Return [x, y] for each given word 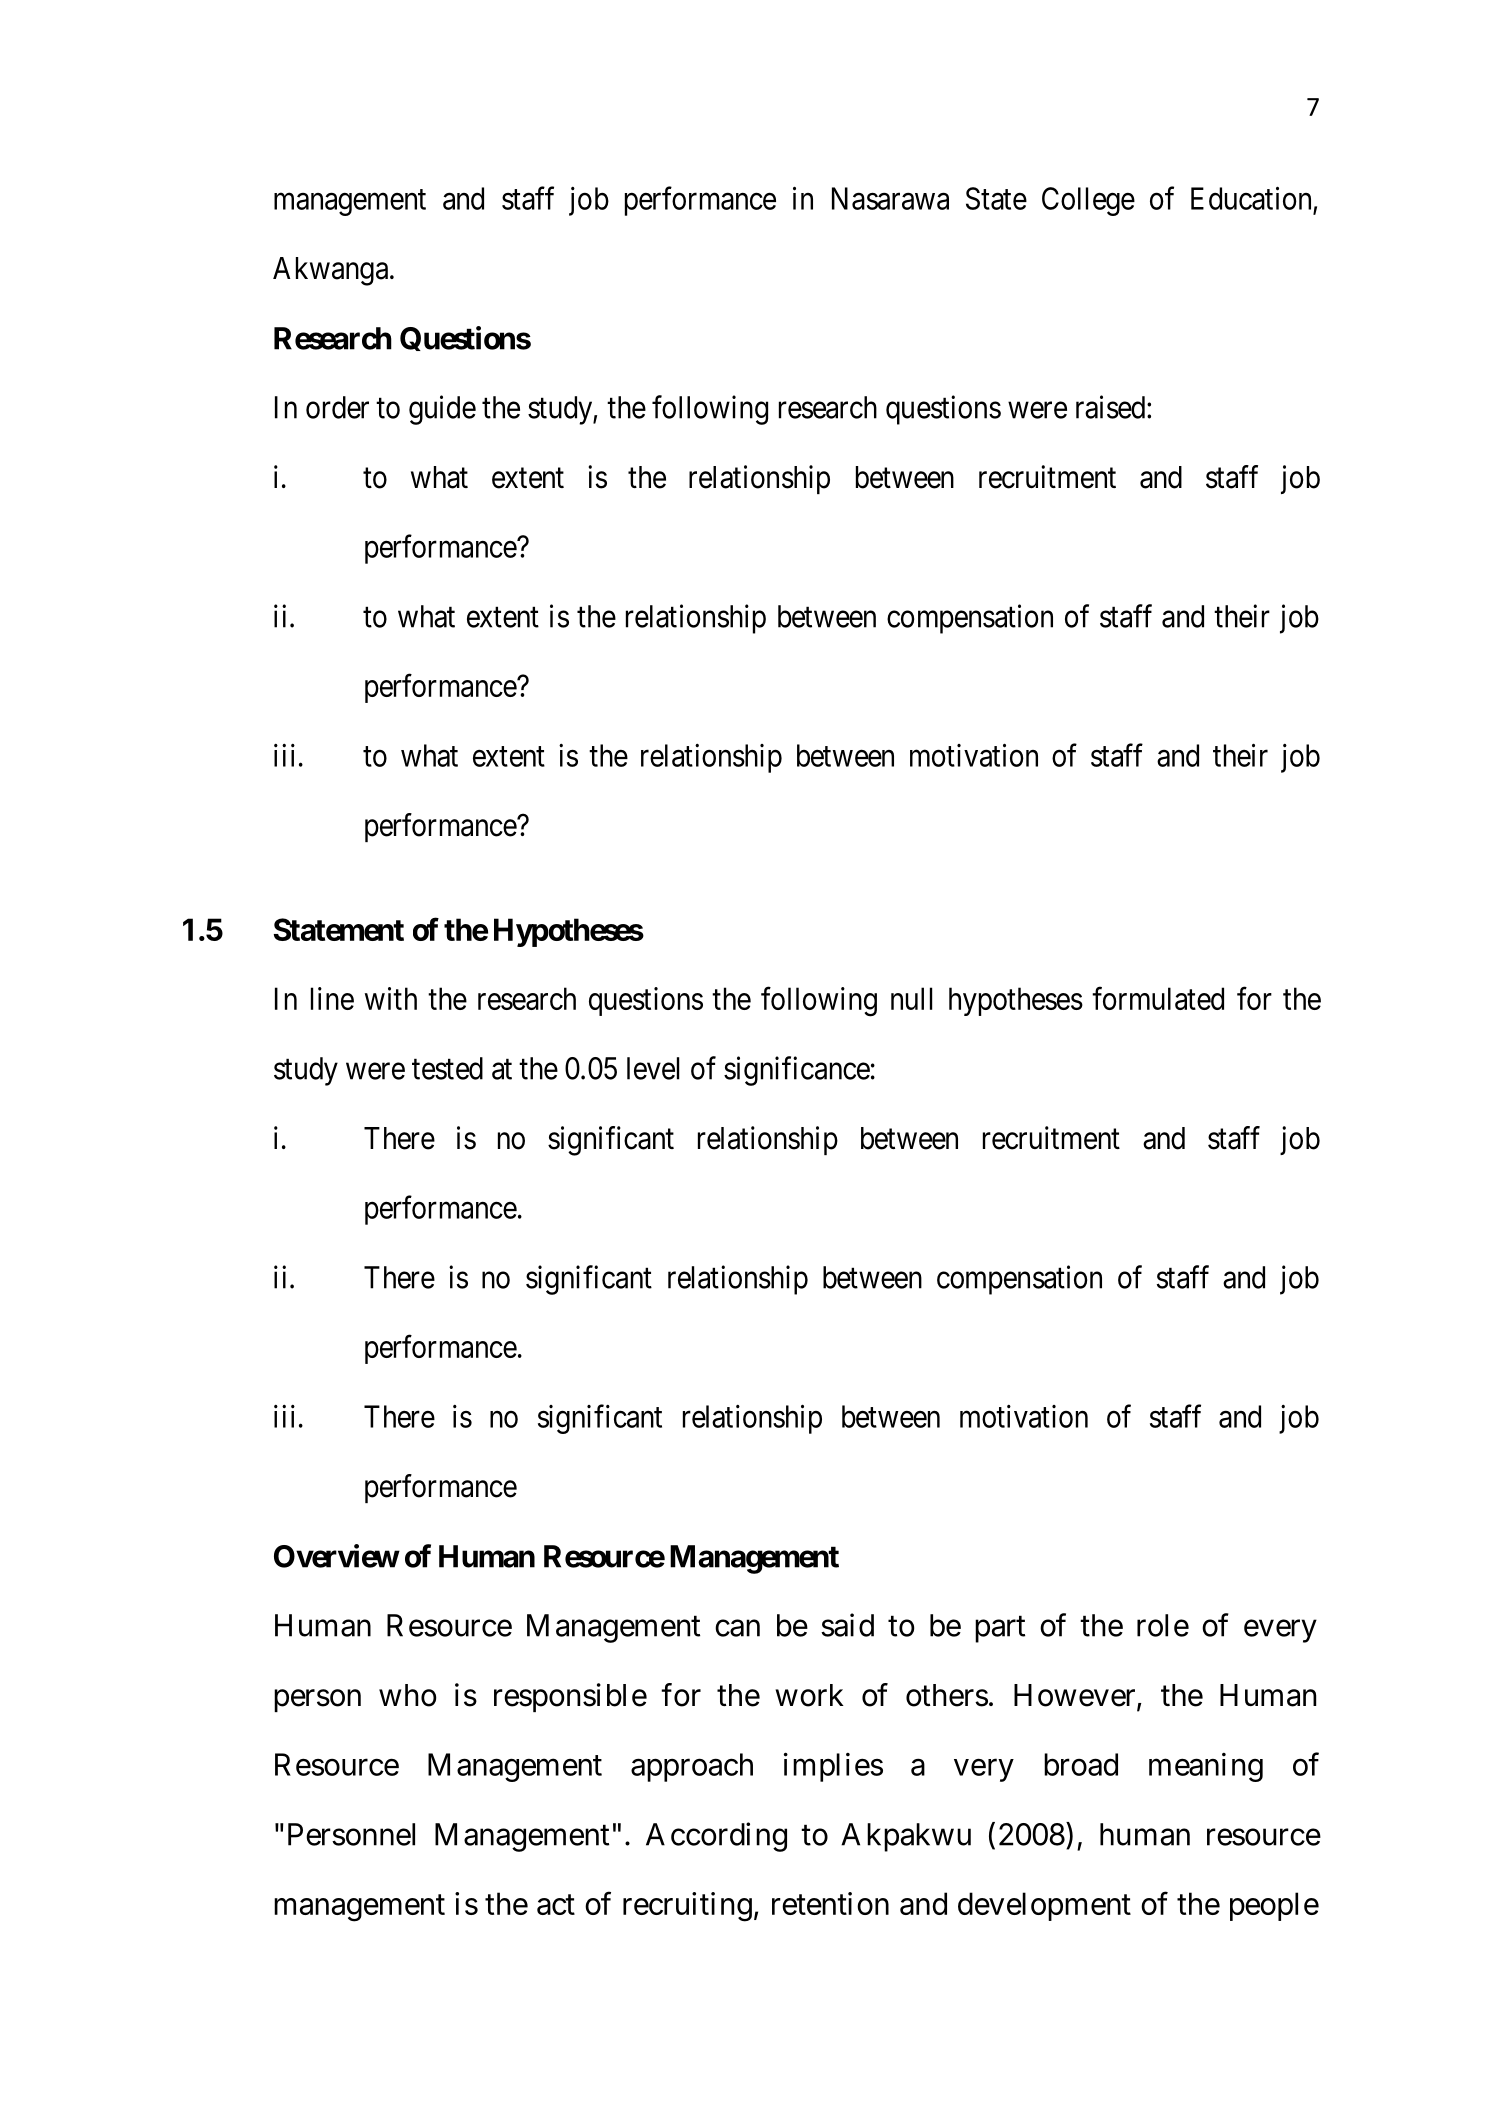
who [407, 1695]
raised [1112, 407]
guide [442, 410]
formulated [1158, 998]
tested [447, 1068]
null [911, 998]
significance [797, 1071]
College [1088, 201]
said [847, 1625]
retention [830, 1903]
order [337, 407]
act [556, 1905]
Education [1251, 198]
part [1000, 1629]
